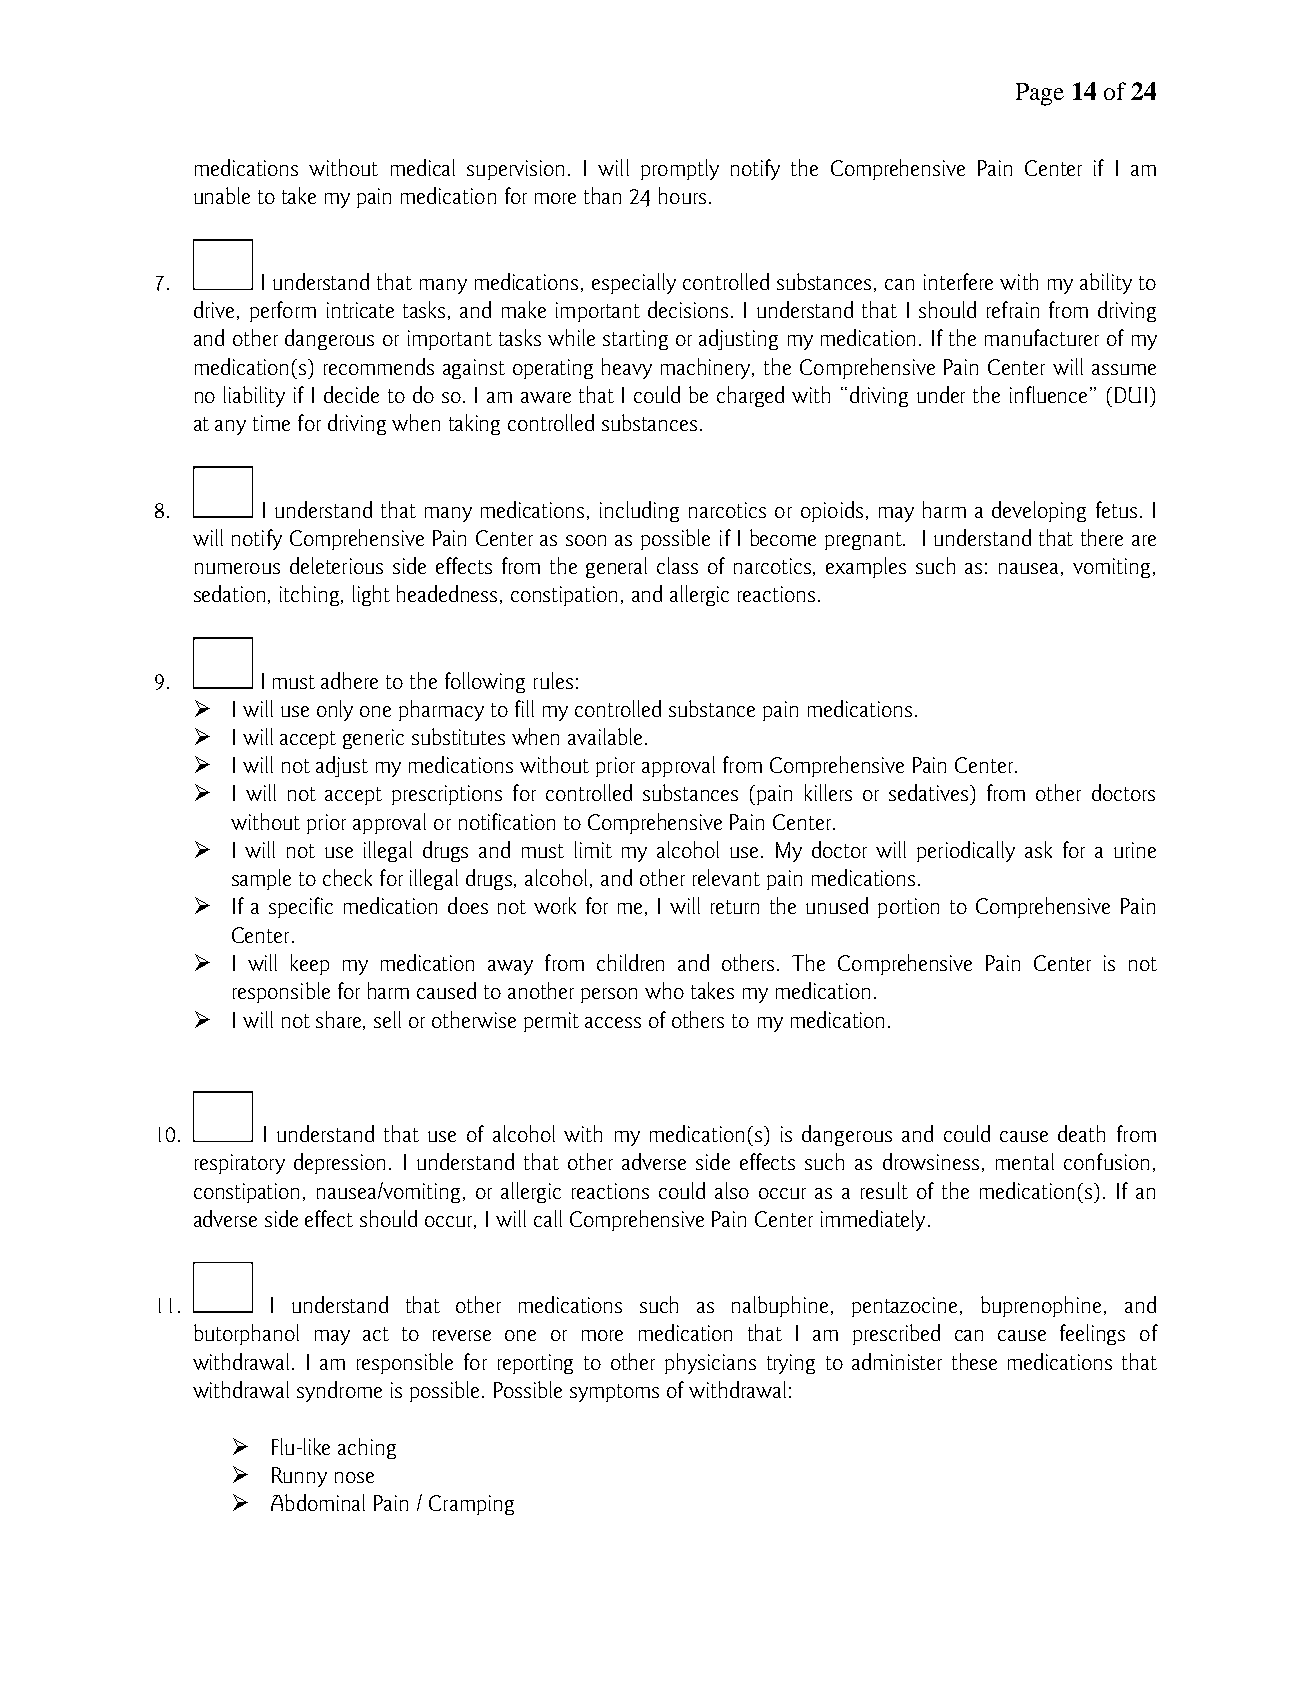  Describe the element at coordinates (593, 849) in the screenshot. I see `limit` at that location.
